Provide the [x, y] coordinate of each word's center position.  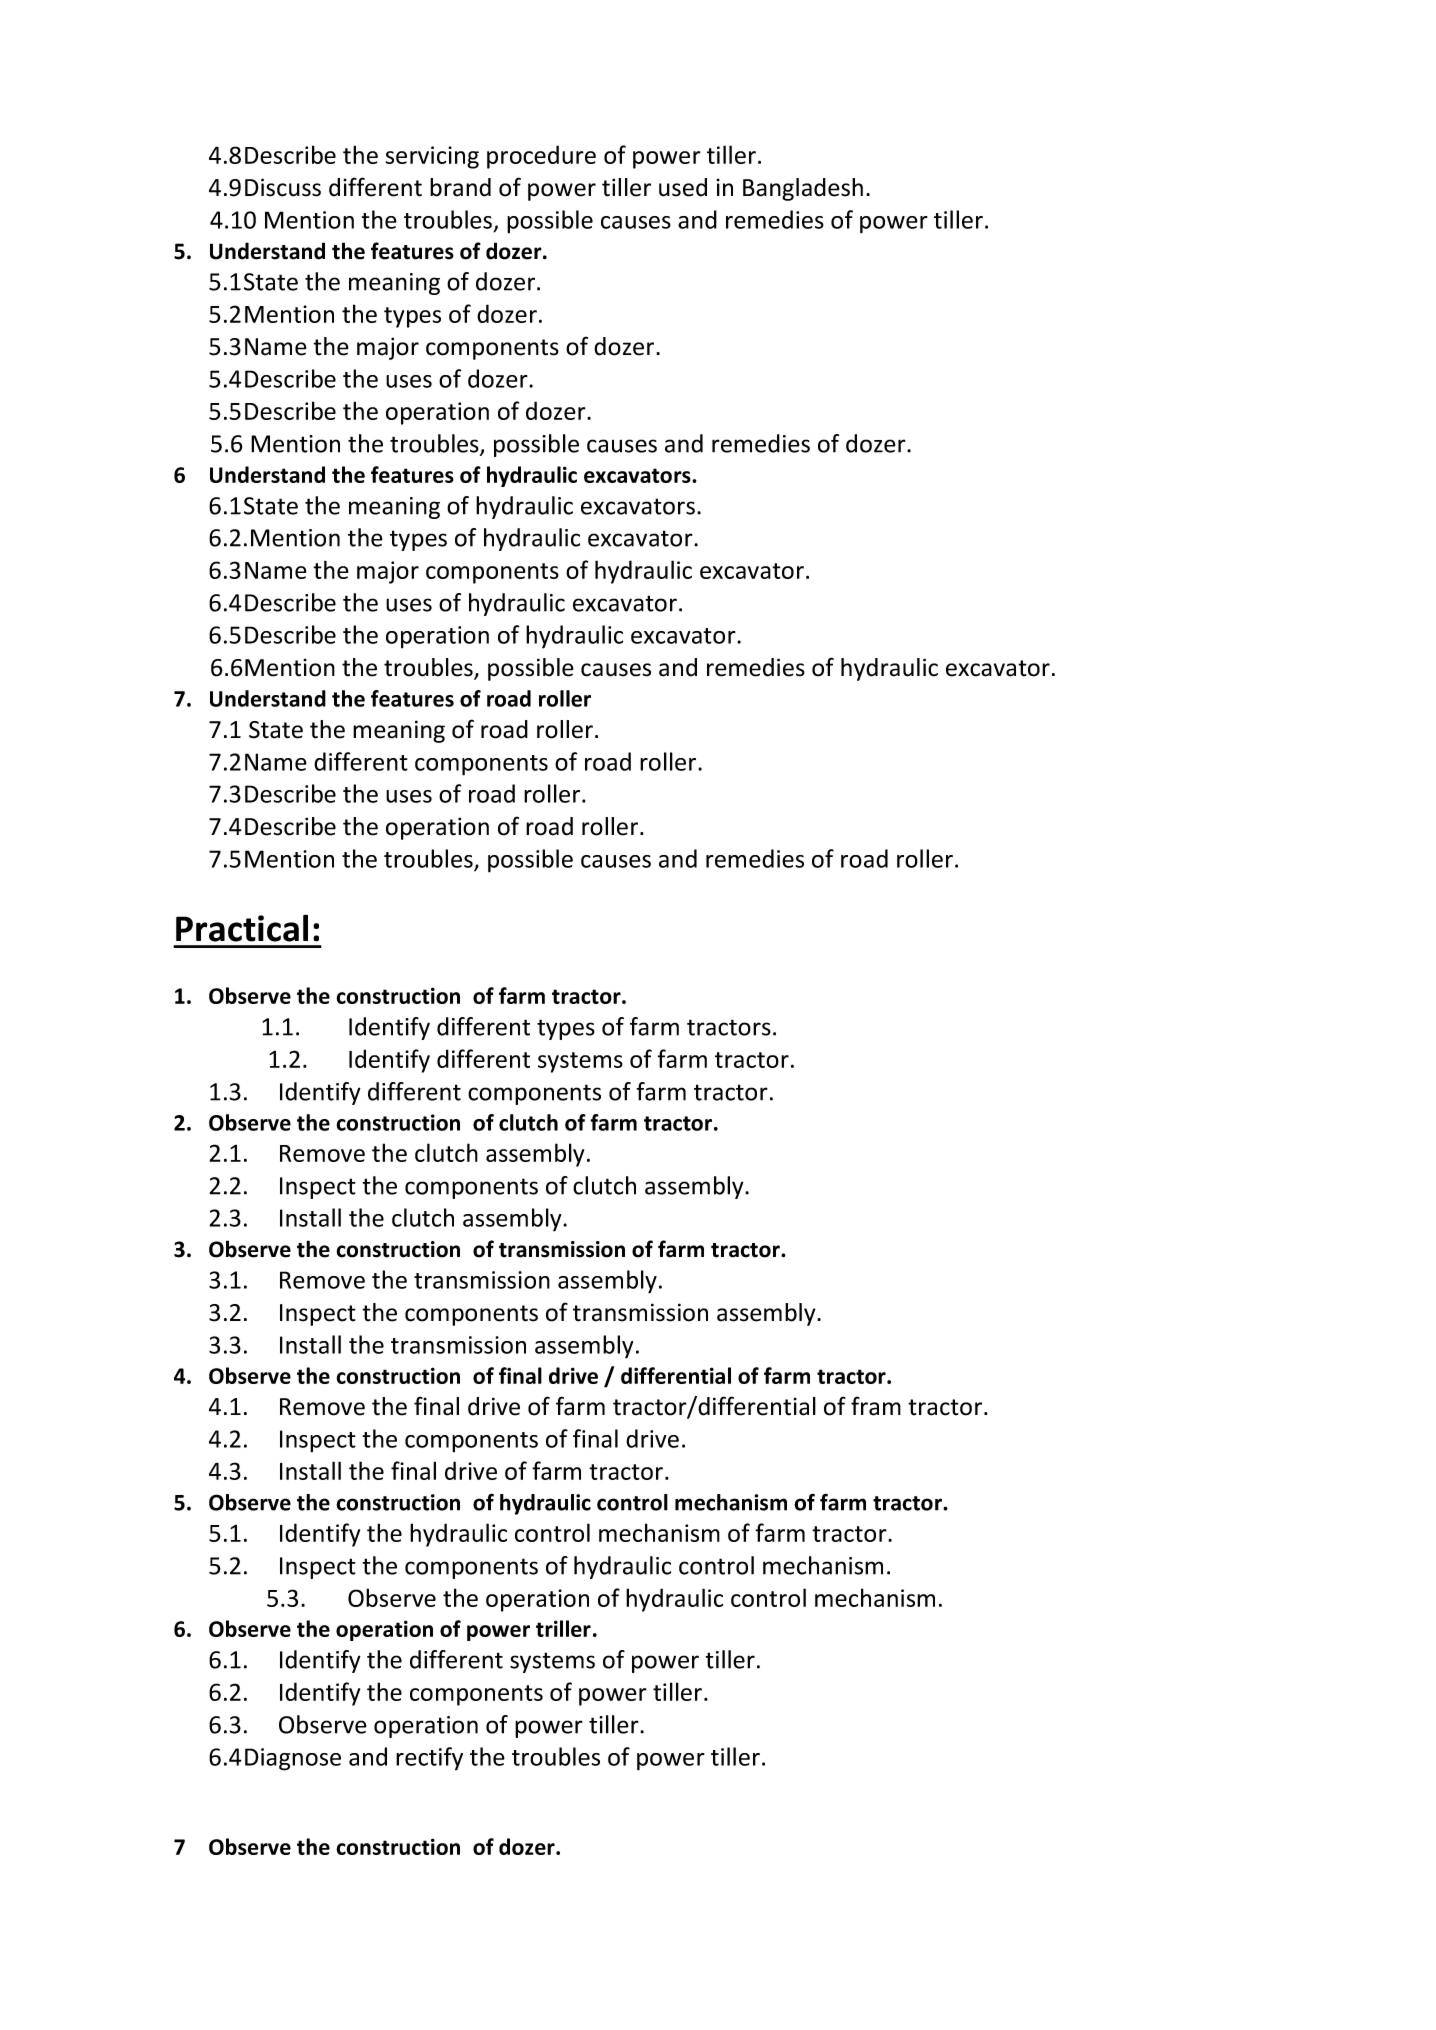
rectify [429, 1759]
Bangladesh [803, 189]
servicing [432, 157]
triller [563, 1628]
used [683, 187]
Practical [242, 928]
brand [460, 187]
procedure [541, 157]
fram [876, 1406]
